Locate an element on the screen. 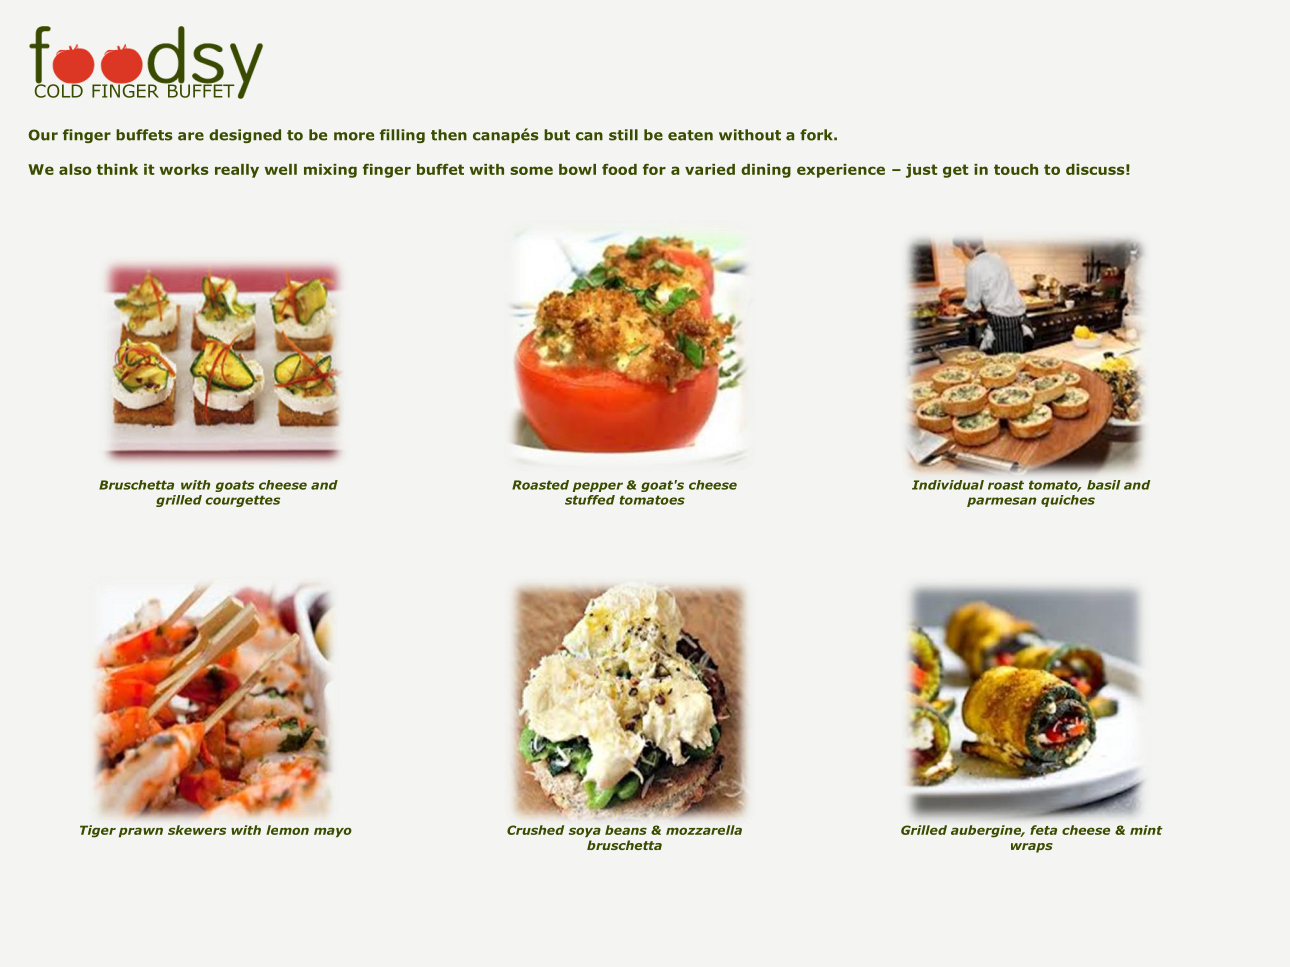  skewers is located at coordinates (197, 830).
